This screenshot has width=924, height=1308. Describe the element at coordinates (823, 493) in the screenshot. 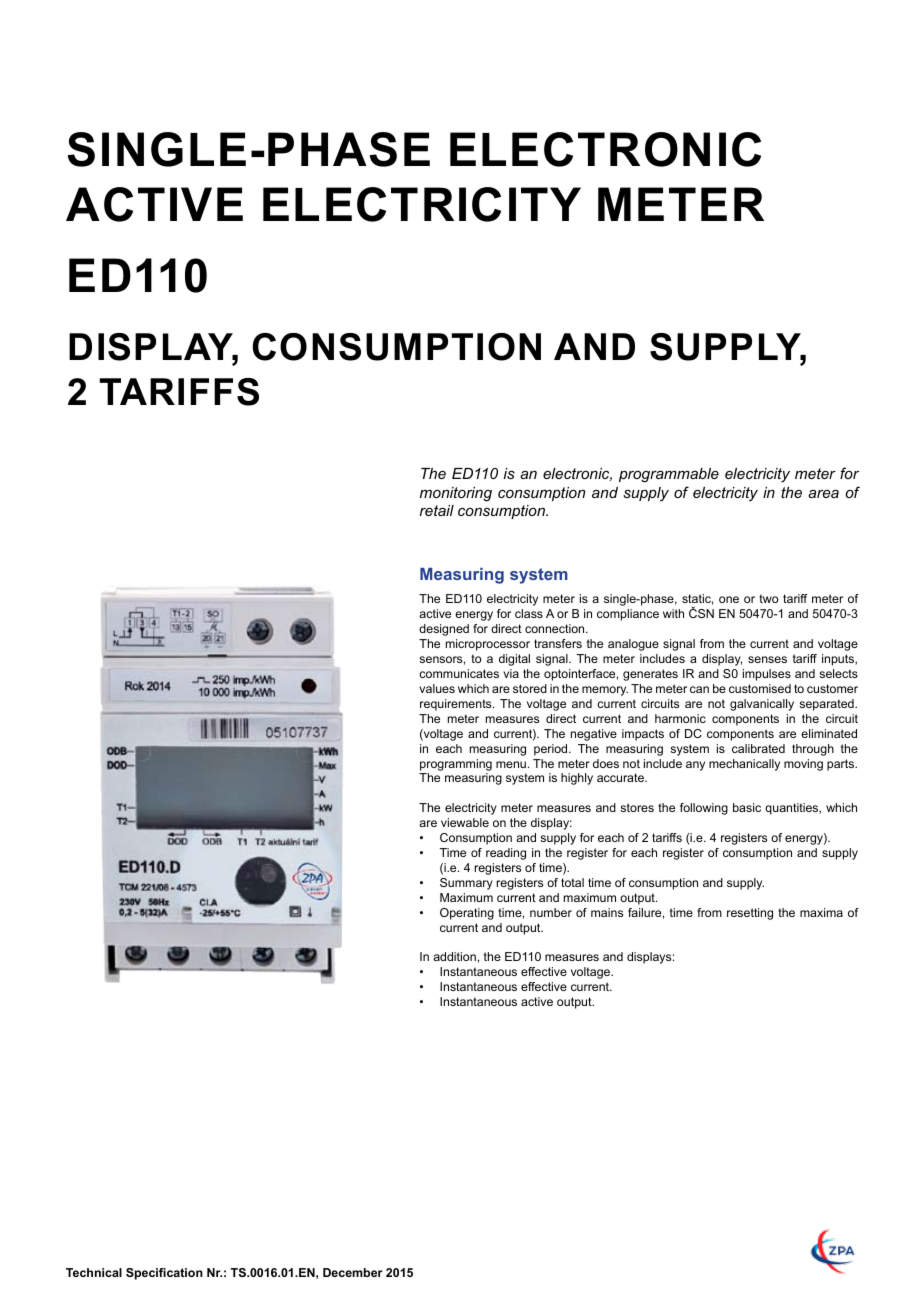

I see `area` at that location.
